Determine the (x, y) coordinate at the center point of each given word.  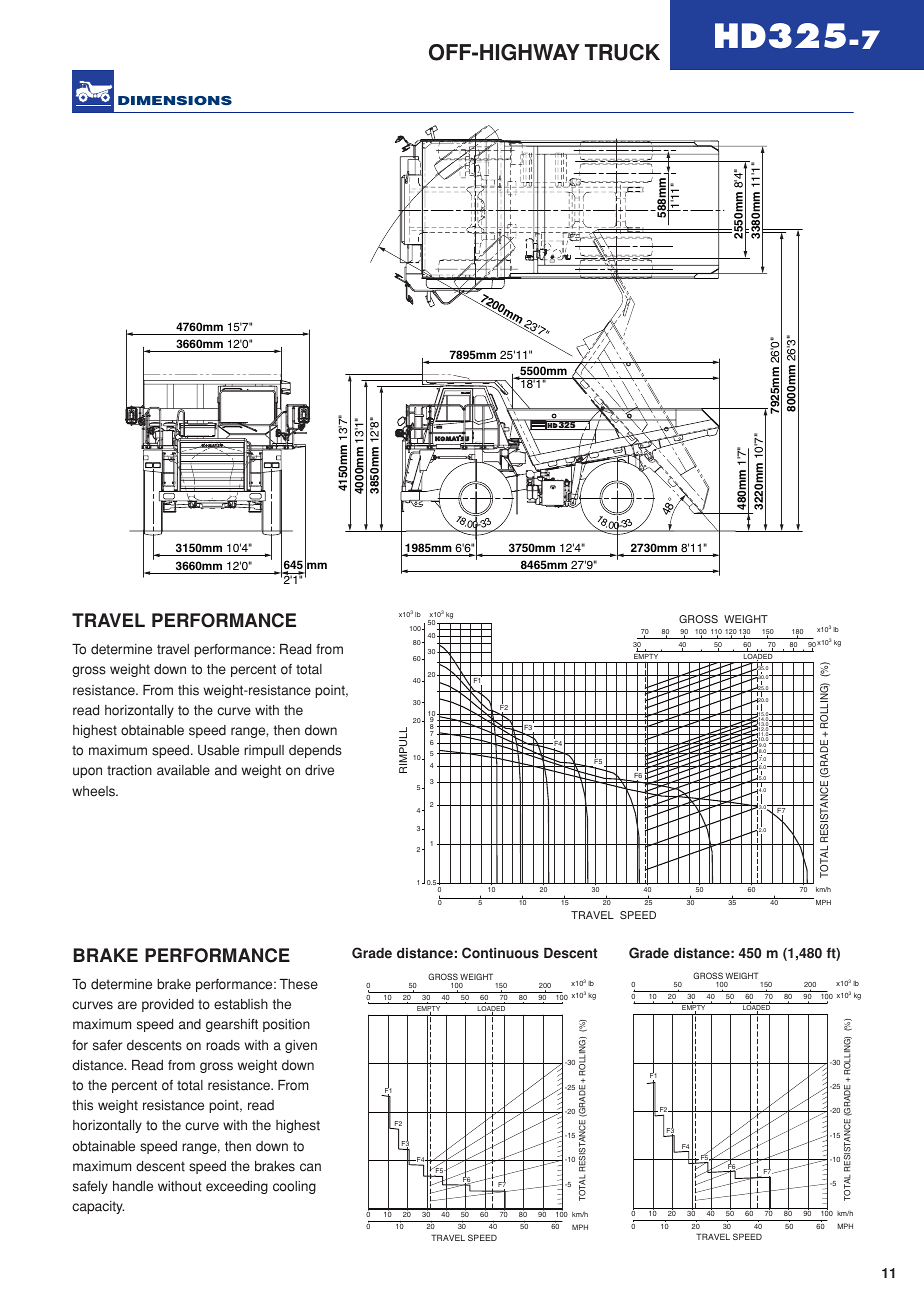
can (310, 1167)
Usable (218, 750)
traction (129, 770)
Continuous (500, 953)
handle (133, 1186)
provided (168, 1005)
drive (319, 770)
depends (315, 751)
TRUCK (622, 52)
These (299, 984)
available (183, 770)
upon (87, 772)
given (301, 1046)
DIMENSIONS (175, 100)
